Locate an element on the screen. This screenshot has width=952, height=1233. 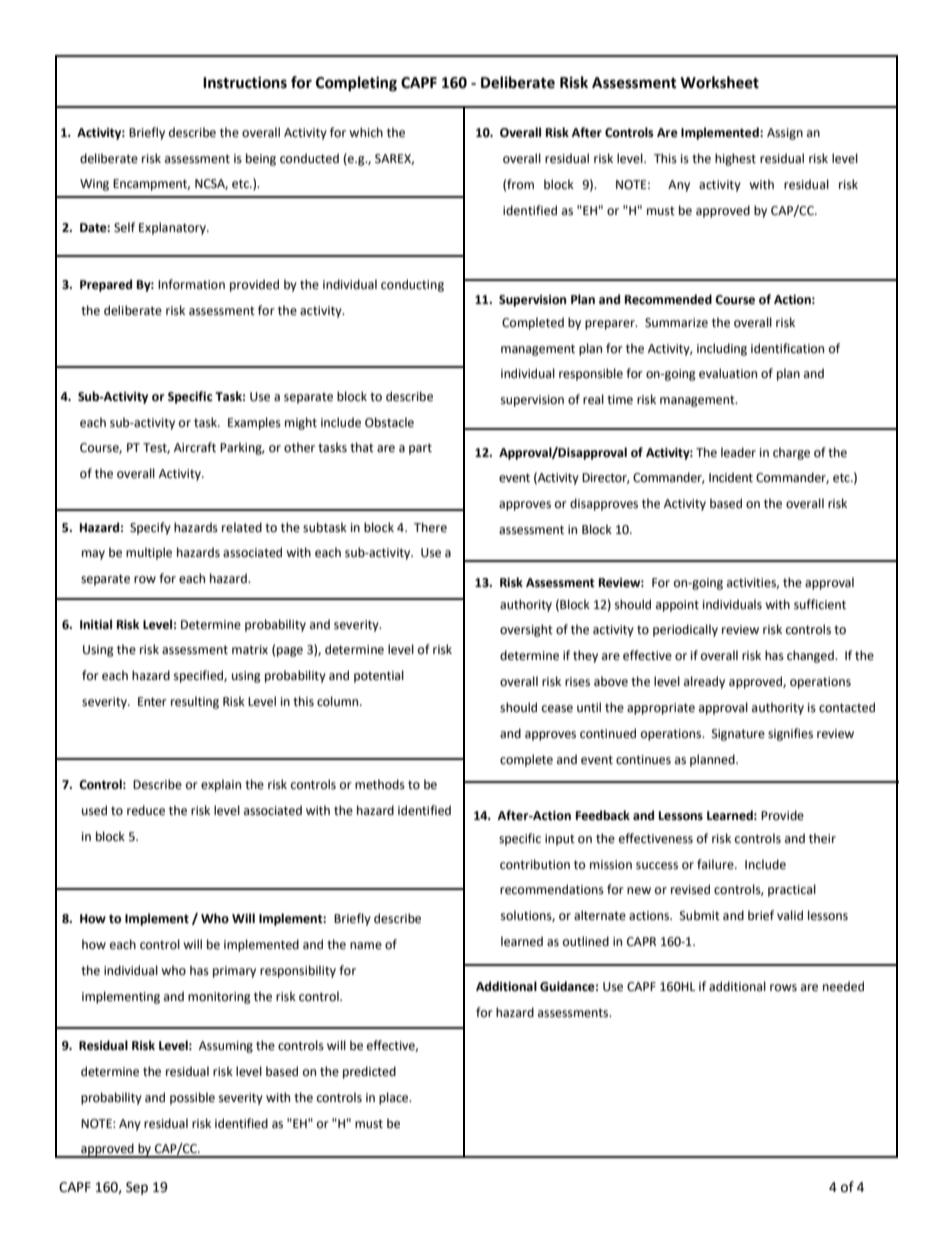
Instructions is located at coordinates (245, 82).
